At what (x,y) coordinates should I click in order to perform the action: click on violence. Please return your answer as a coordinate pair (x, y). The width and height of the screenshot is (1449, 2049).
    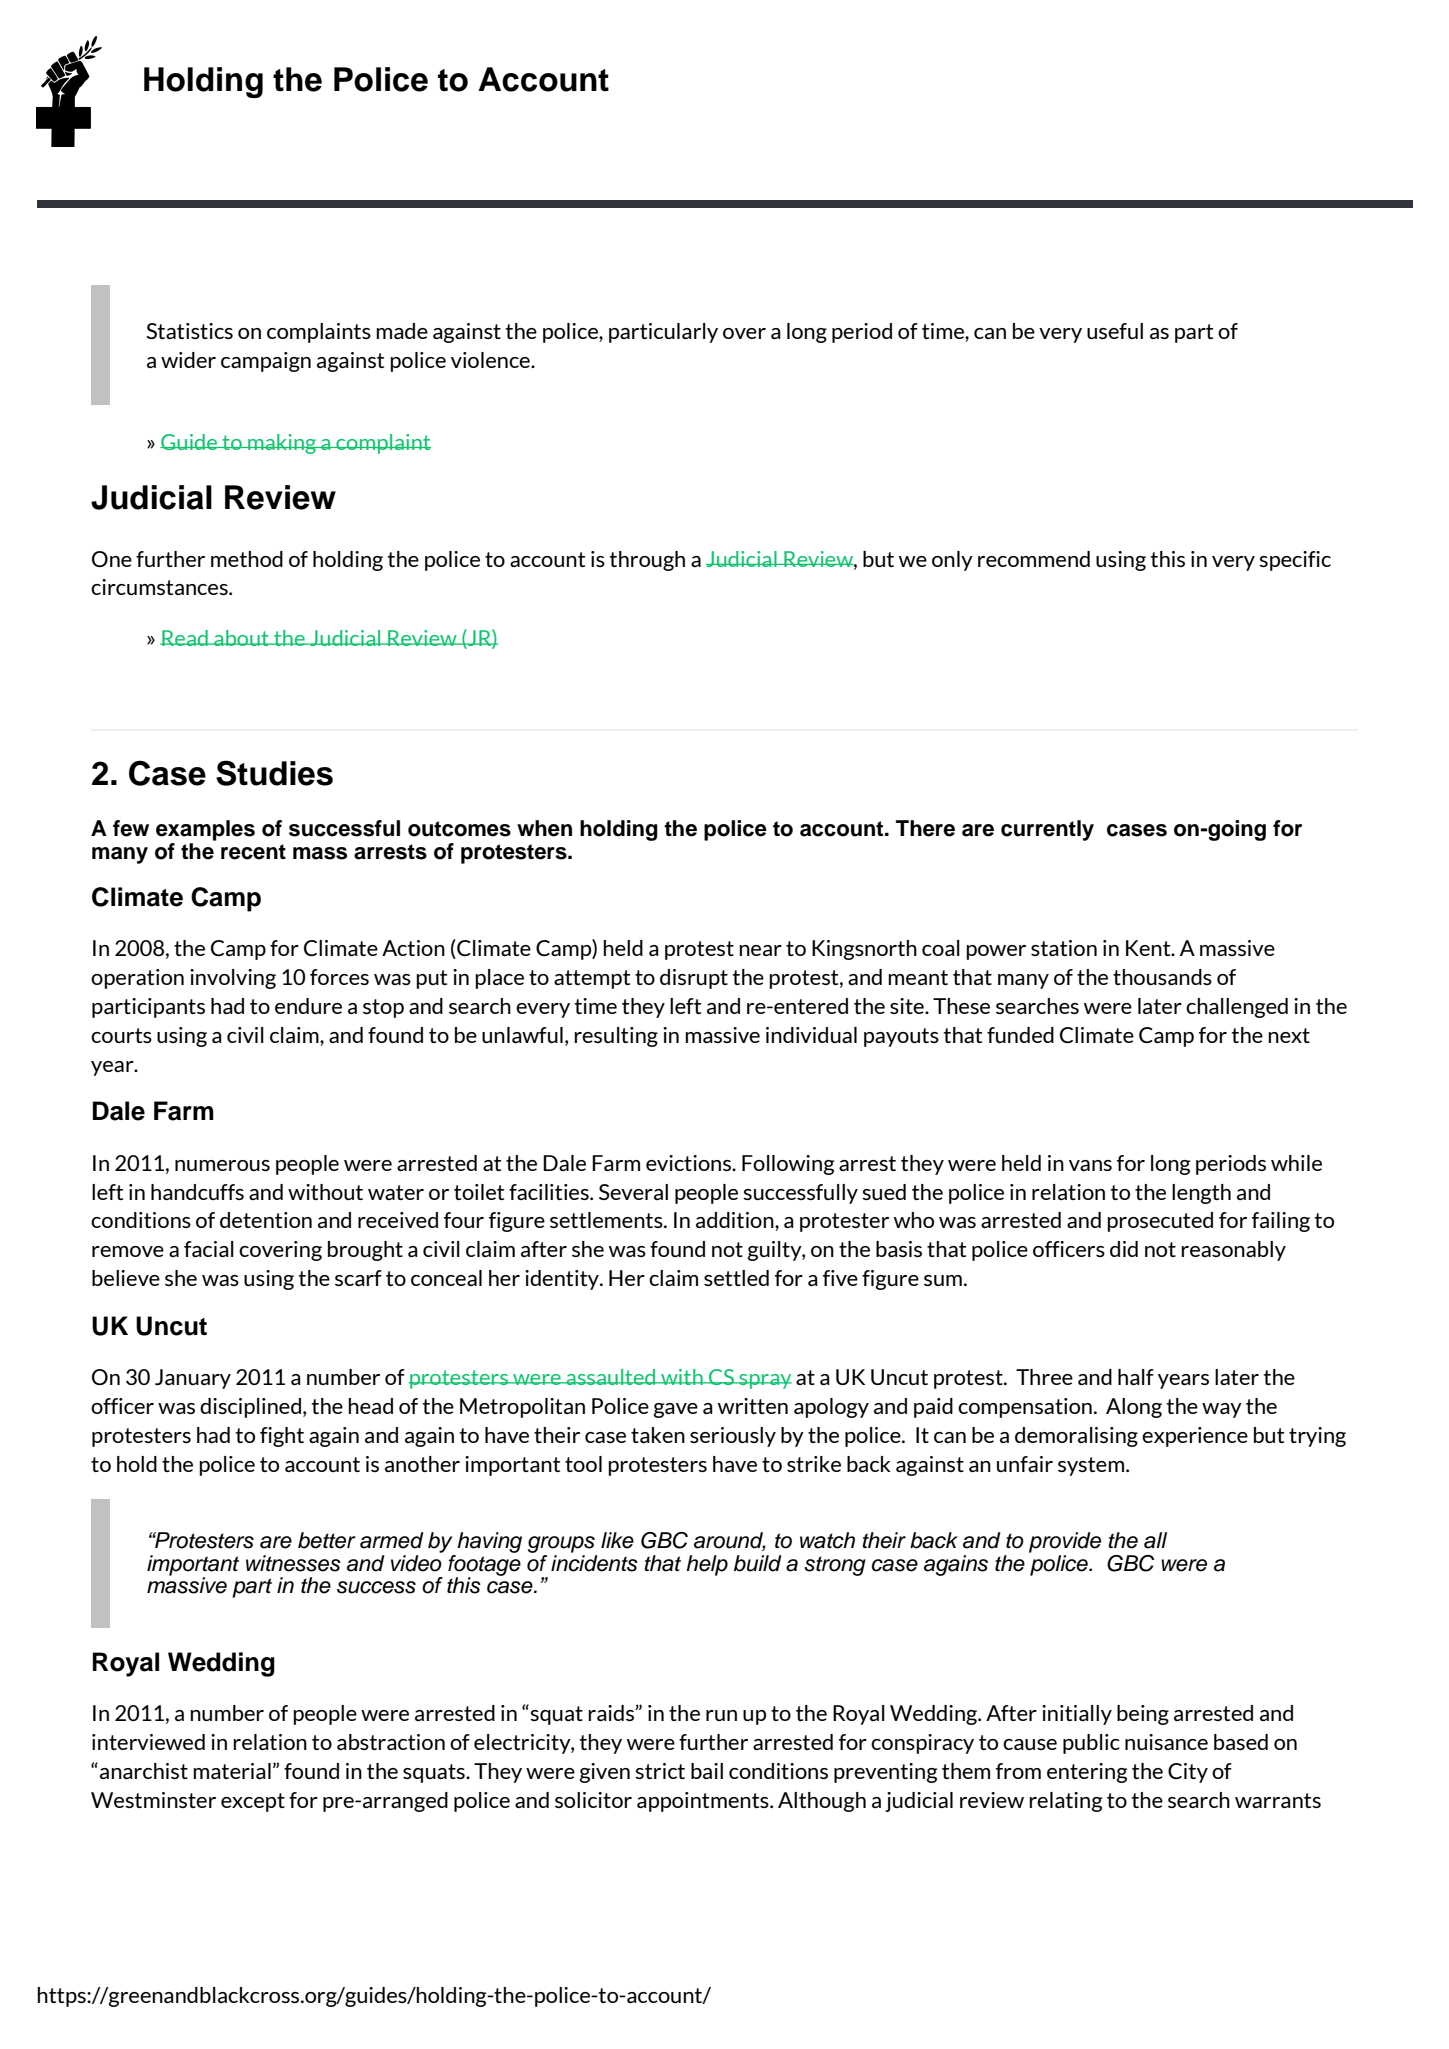
    Looking at the image, I should click on (491, 360).
